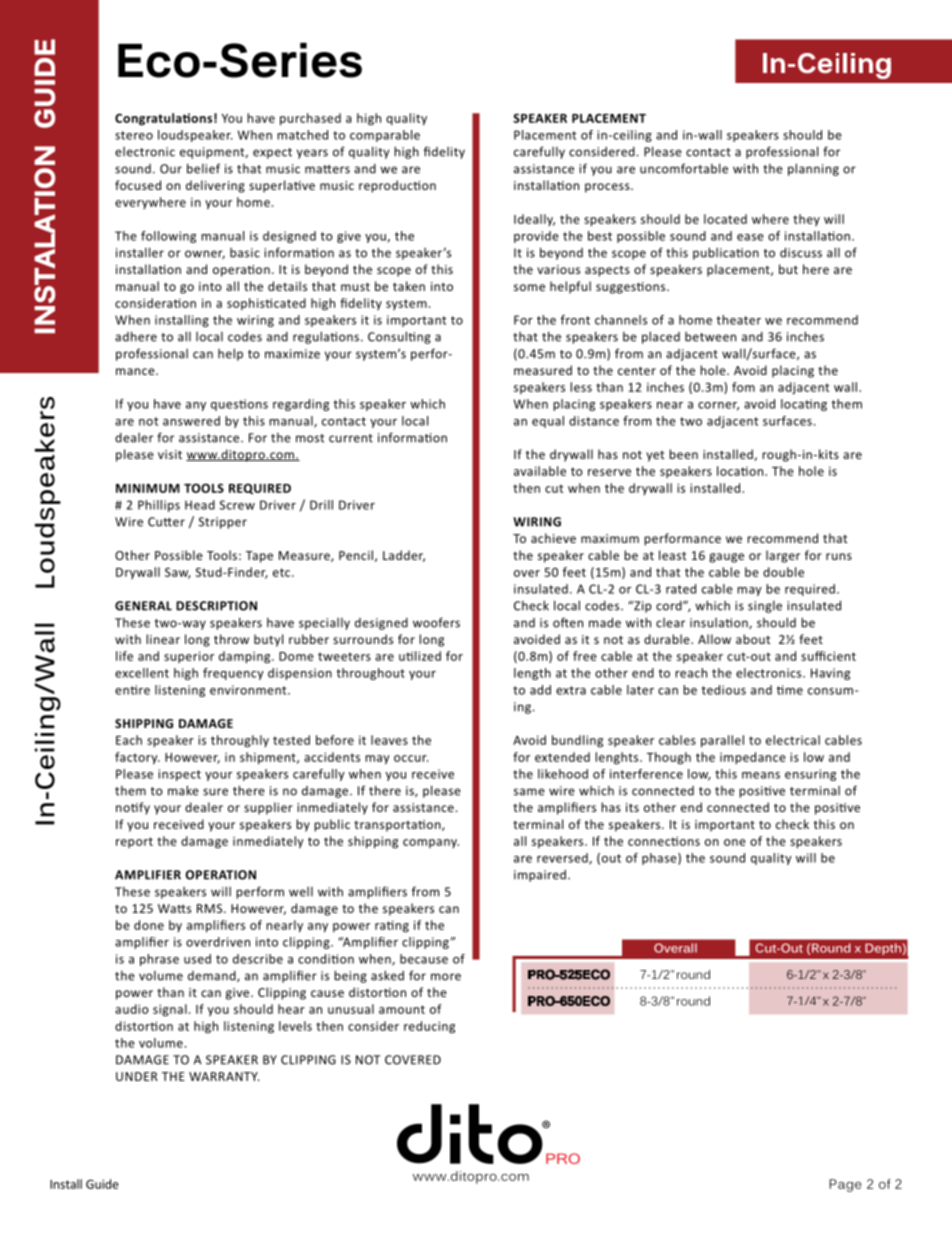 Image resolution: width=952 pixels, height=1233 pixels. What do you see at coordinates (203, 168) in the document?
I see `belief` at bounding box center [203, 168].
